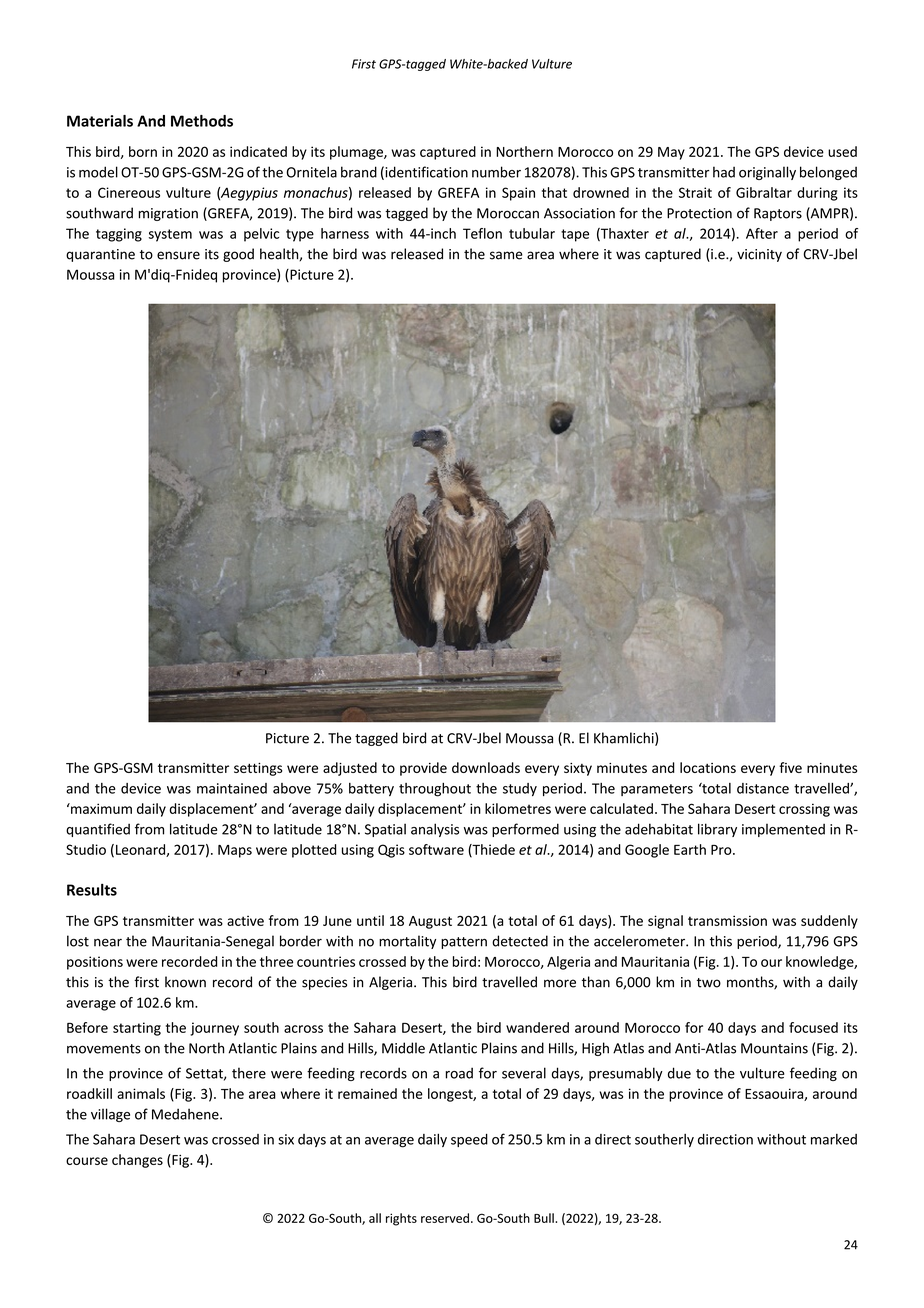 The height and width of the screenshot is (1308, 924). Describe the element at coordinates (496, 172) in the screenshot. I see `number` at that location.
